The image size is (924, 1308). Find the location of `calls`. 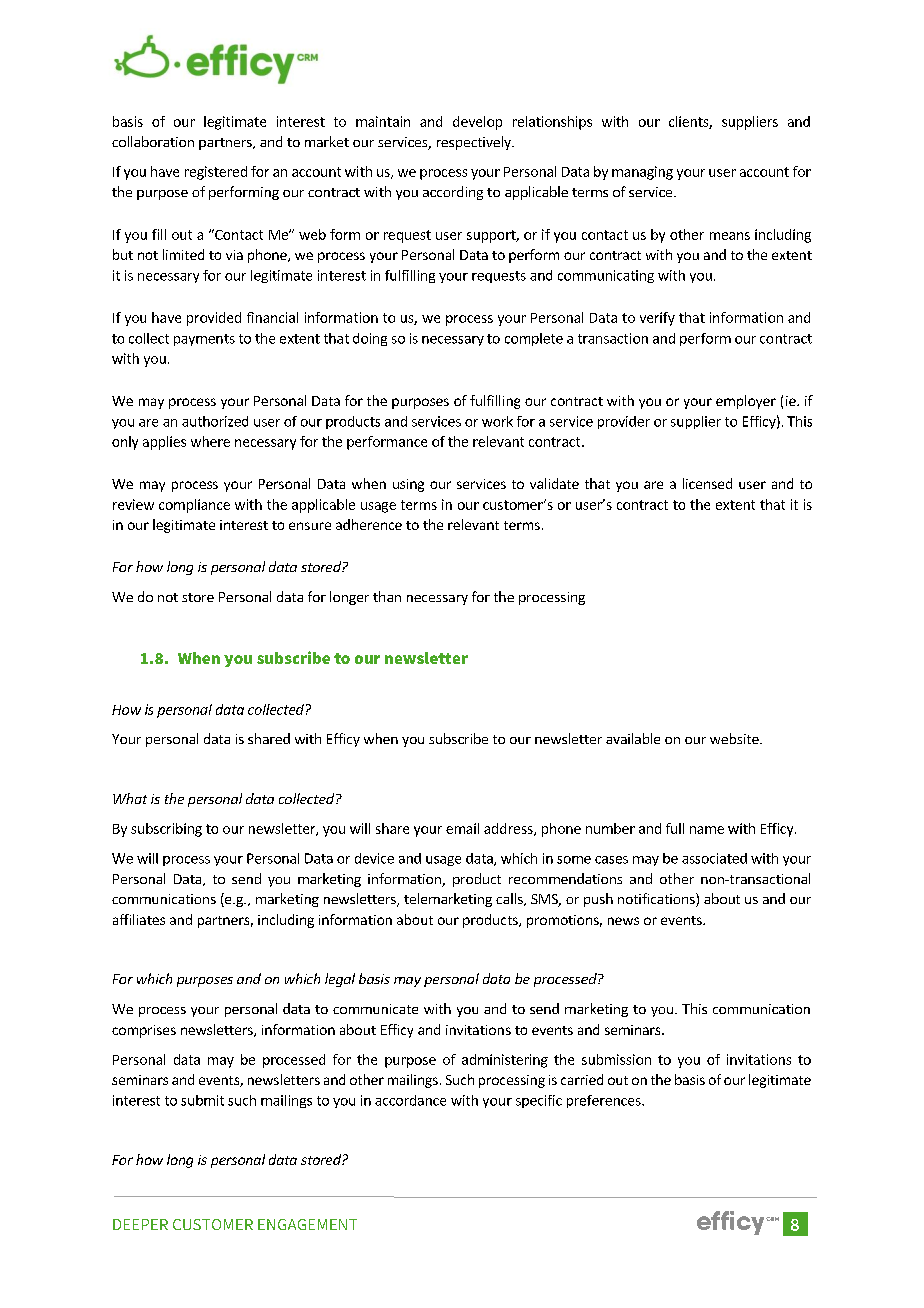

calls is located at coordinates (510, 899).
